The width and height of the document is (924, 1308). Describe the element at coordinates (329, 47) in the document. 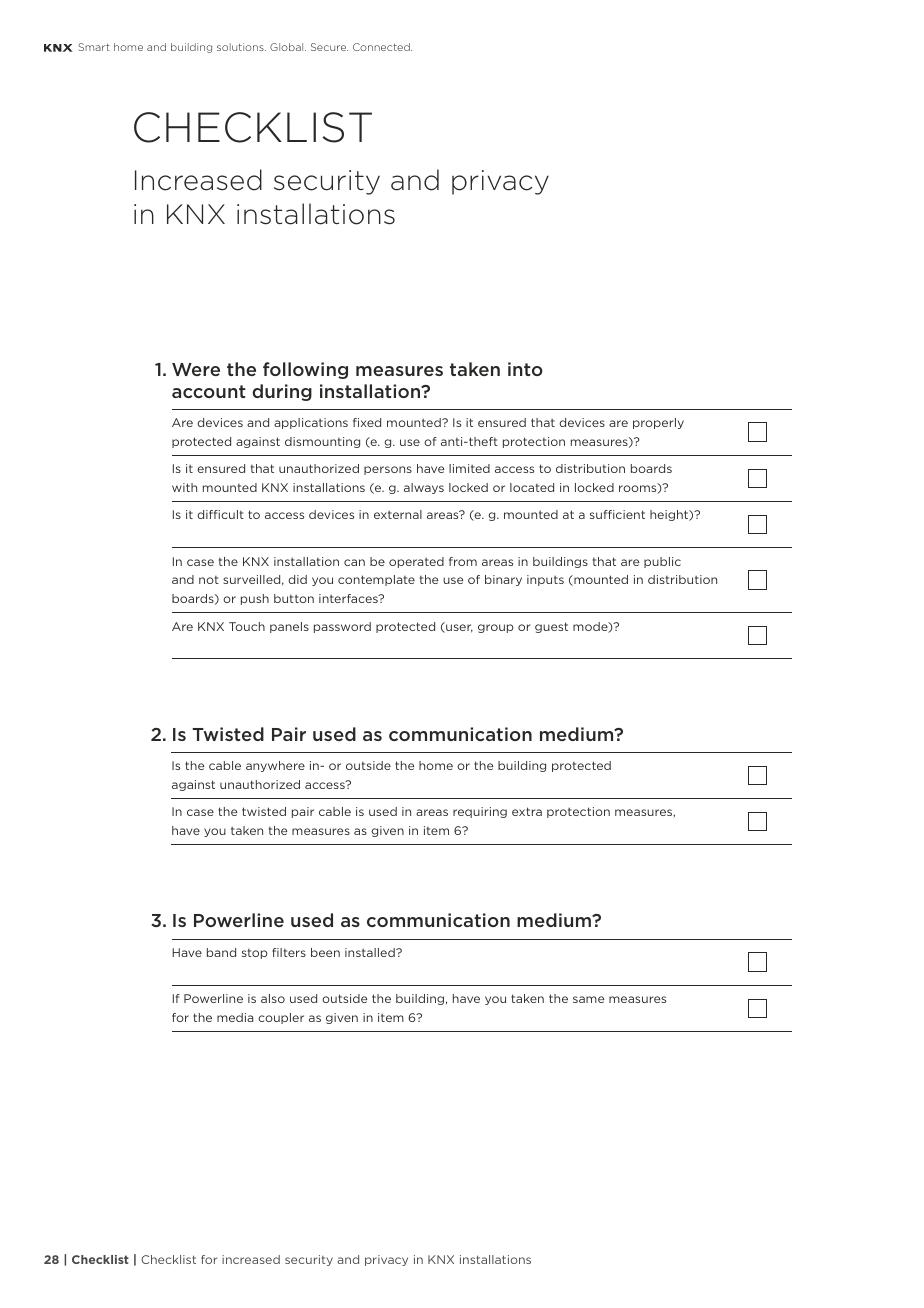

I see `Secure` at that location.
